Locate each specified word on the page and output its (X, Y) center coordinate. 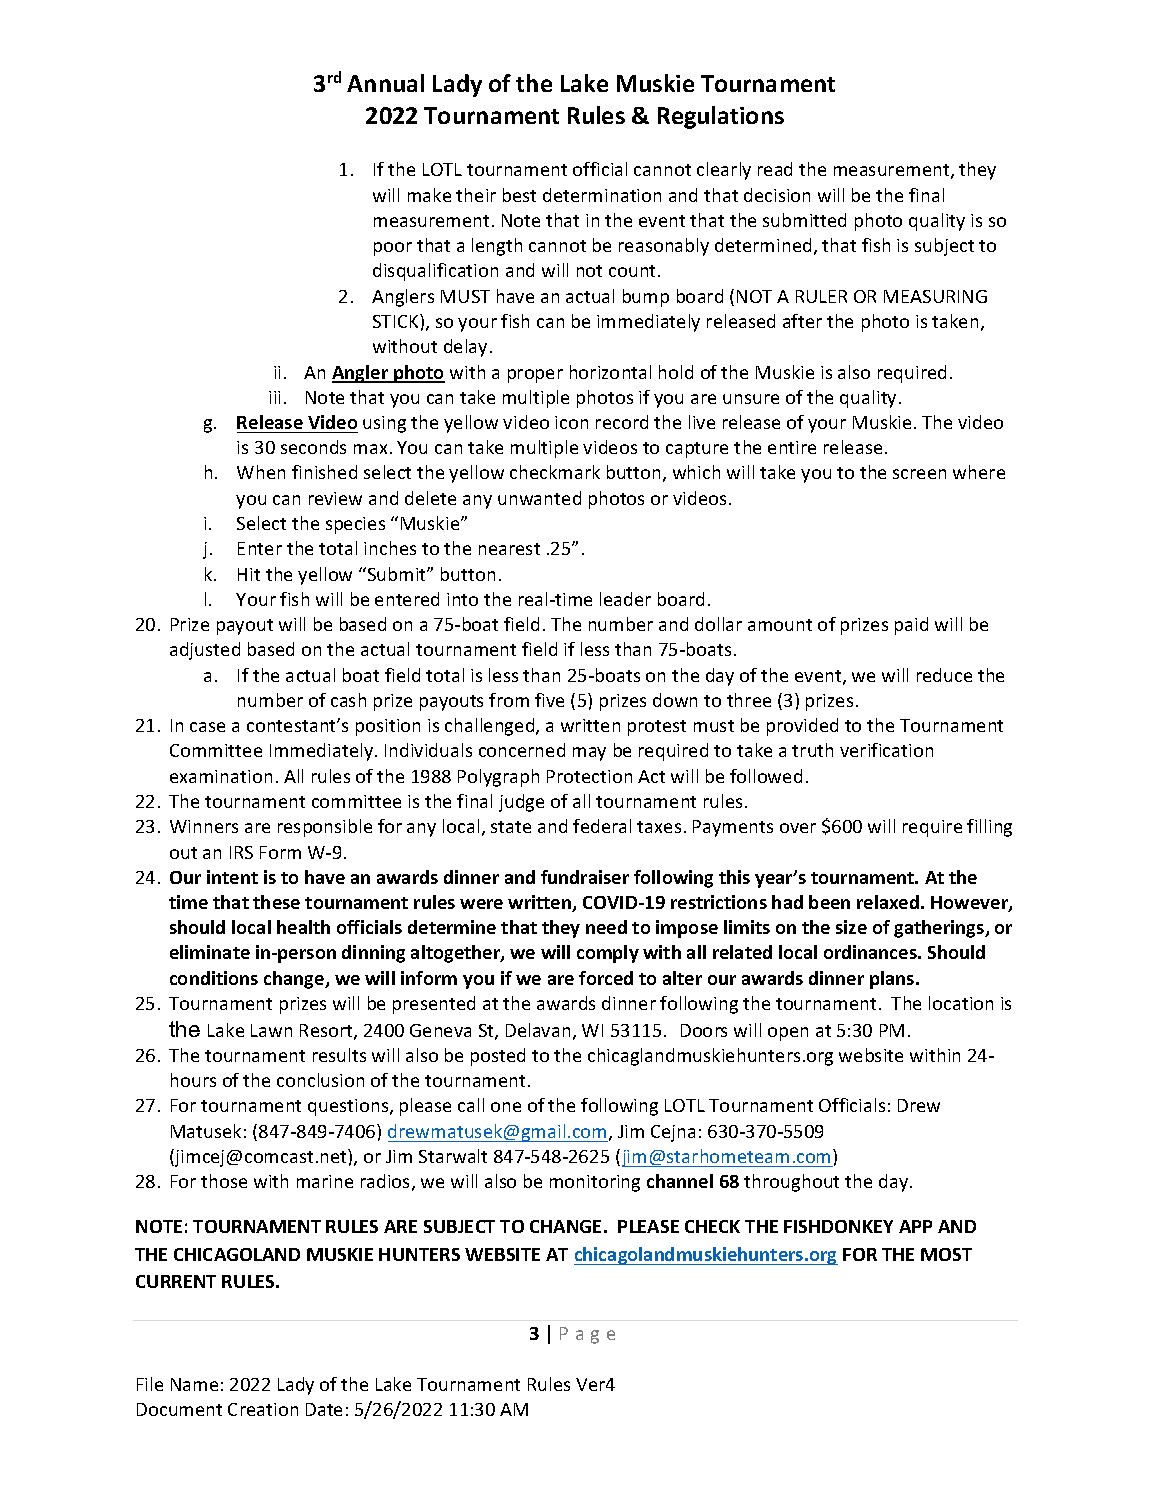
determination (602, 195)
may (589, 754)
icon (571, 422)
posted (498, 1057)
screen (919, 474)
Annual (385, 83)
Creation (263, 1409)
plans (893, 980)
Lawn (271, 1030)
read (775, 169)
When (261, 472)
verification (886, 750)
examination (221, 776)
